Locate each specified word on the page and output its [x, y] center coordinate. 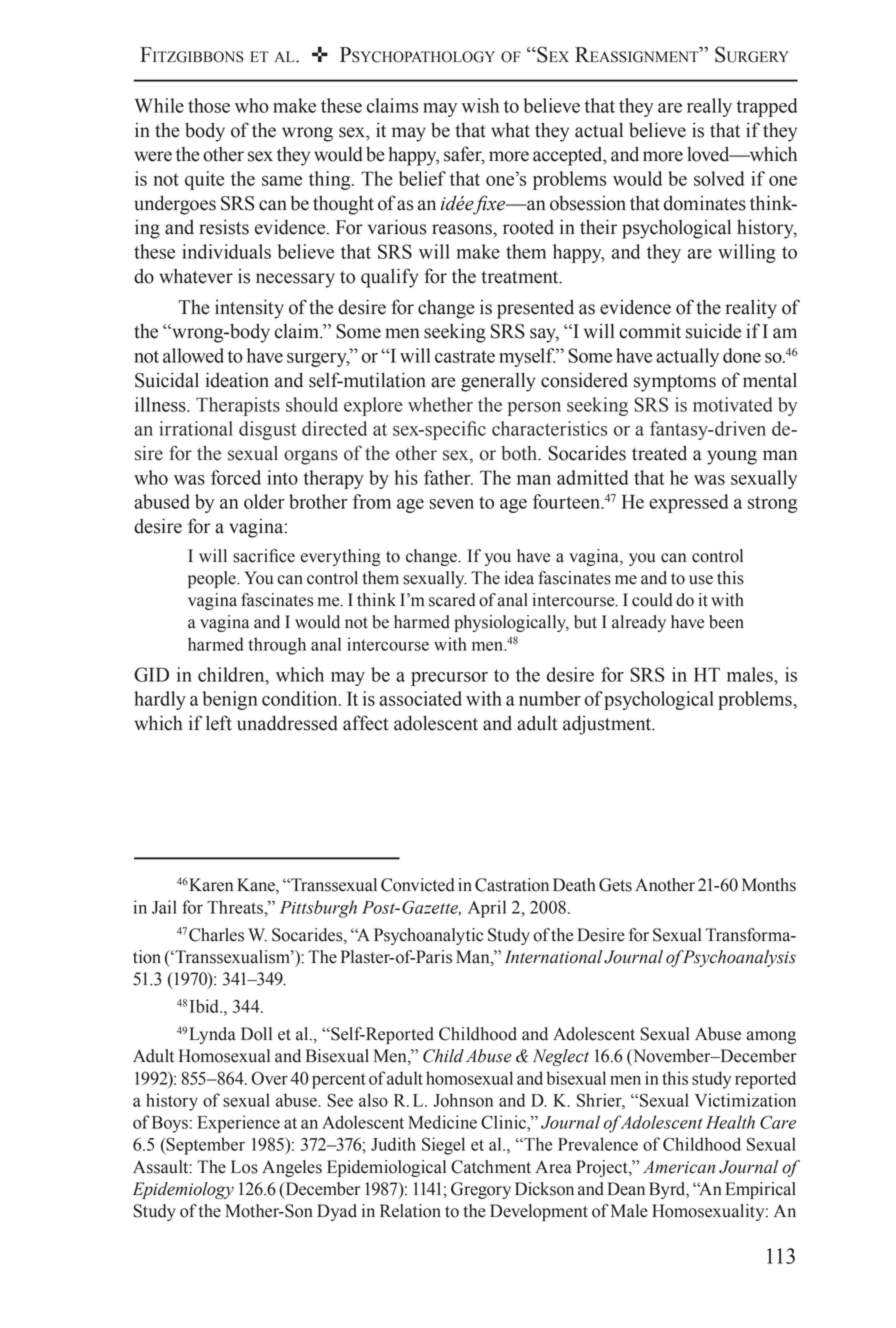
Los [244, 1167]
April [487, 909]
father [448, 477]
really [709, 107]
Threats [236, 907]
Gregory [481, 1190]
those [209, 105]
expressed [688, 503]
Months [769, 885]
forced [236, 477]
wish [480, 105]
